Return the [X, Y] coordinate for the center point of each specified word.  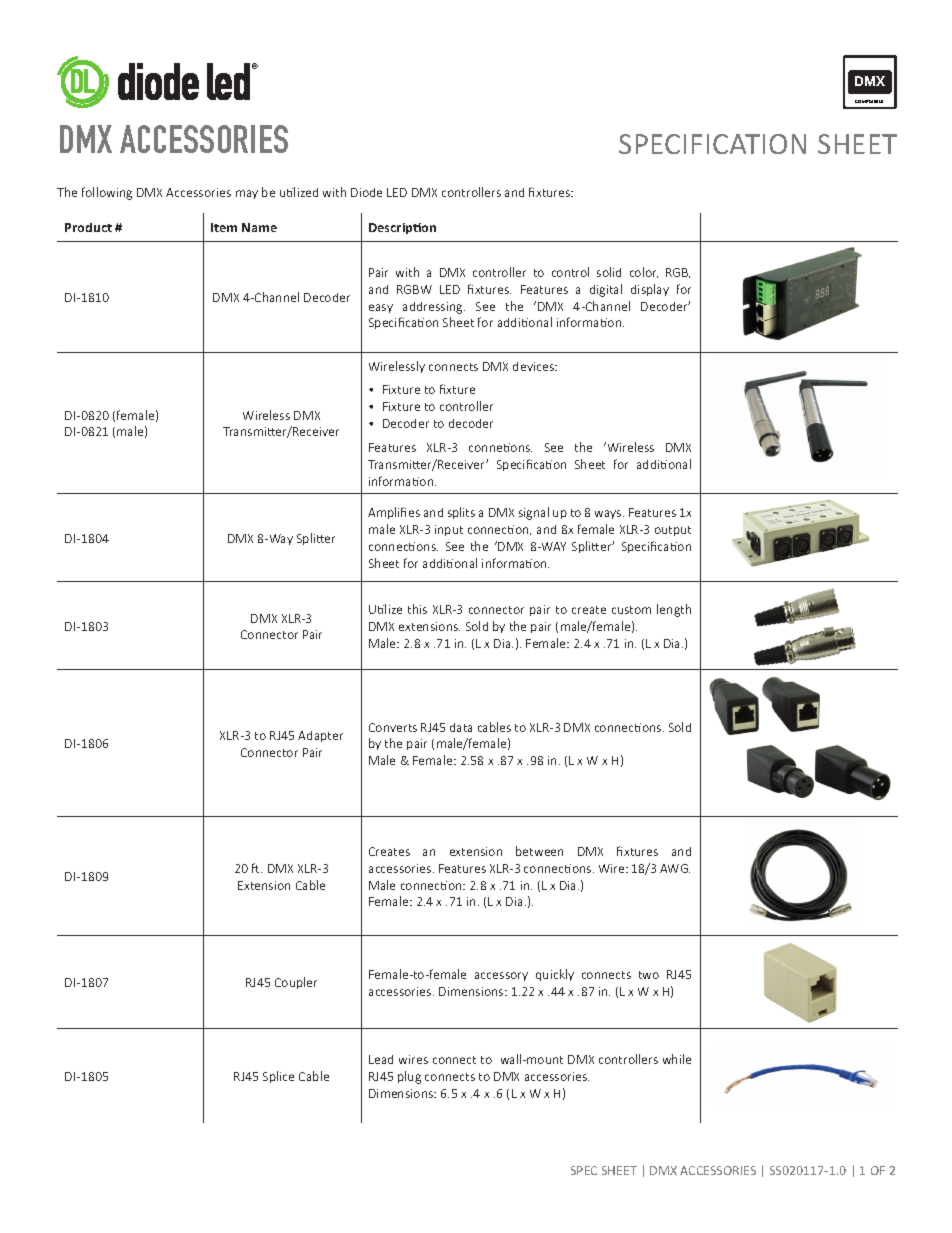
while [677, 1059]
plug [409, 1077]
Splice [278, 1077]
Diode [366, 192]
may [247, 194]
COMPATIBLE [869, 101]
